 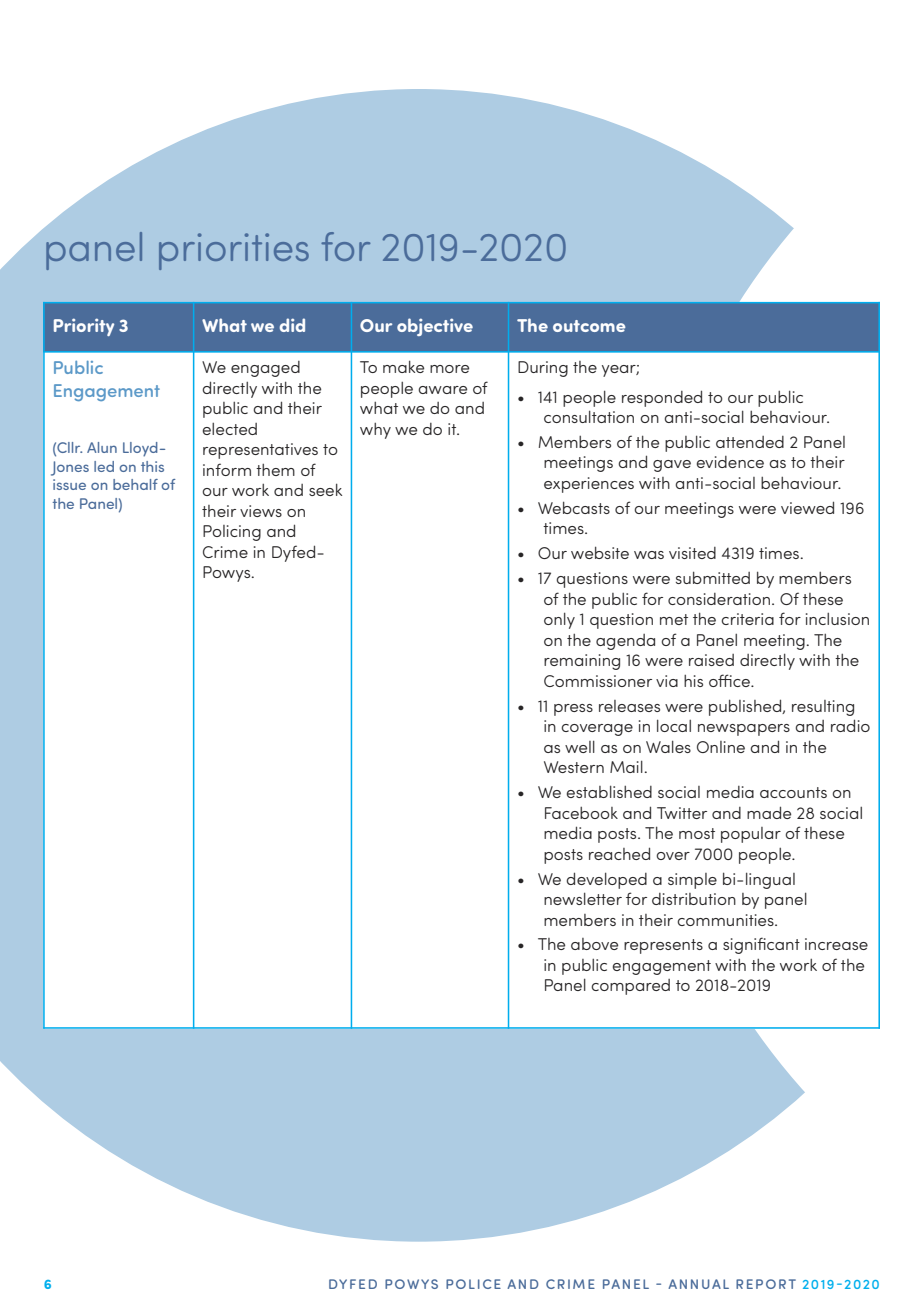 What do you see at coordinates (594, 944) in the image?
I see `above` at bounding box center [594, 944].
